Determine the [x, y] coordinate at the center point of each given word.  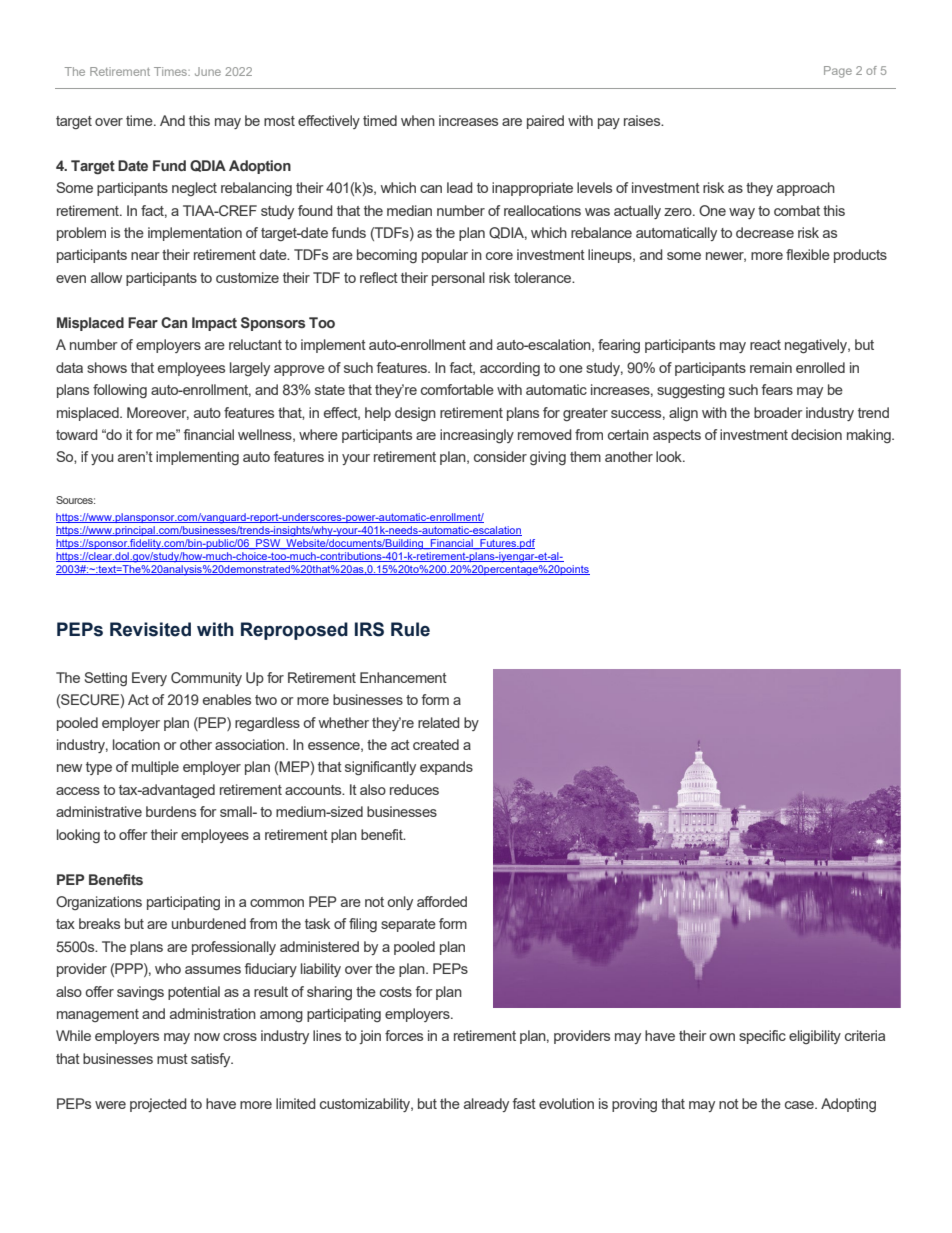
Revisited [150, 629]
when [418, 120]
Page [838, 72]
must [172, 1059]
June [208, 71]
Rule [410, 629]
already [486, 1105]
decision [816, 434]
